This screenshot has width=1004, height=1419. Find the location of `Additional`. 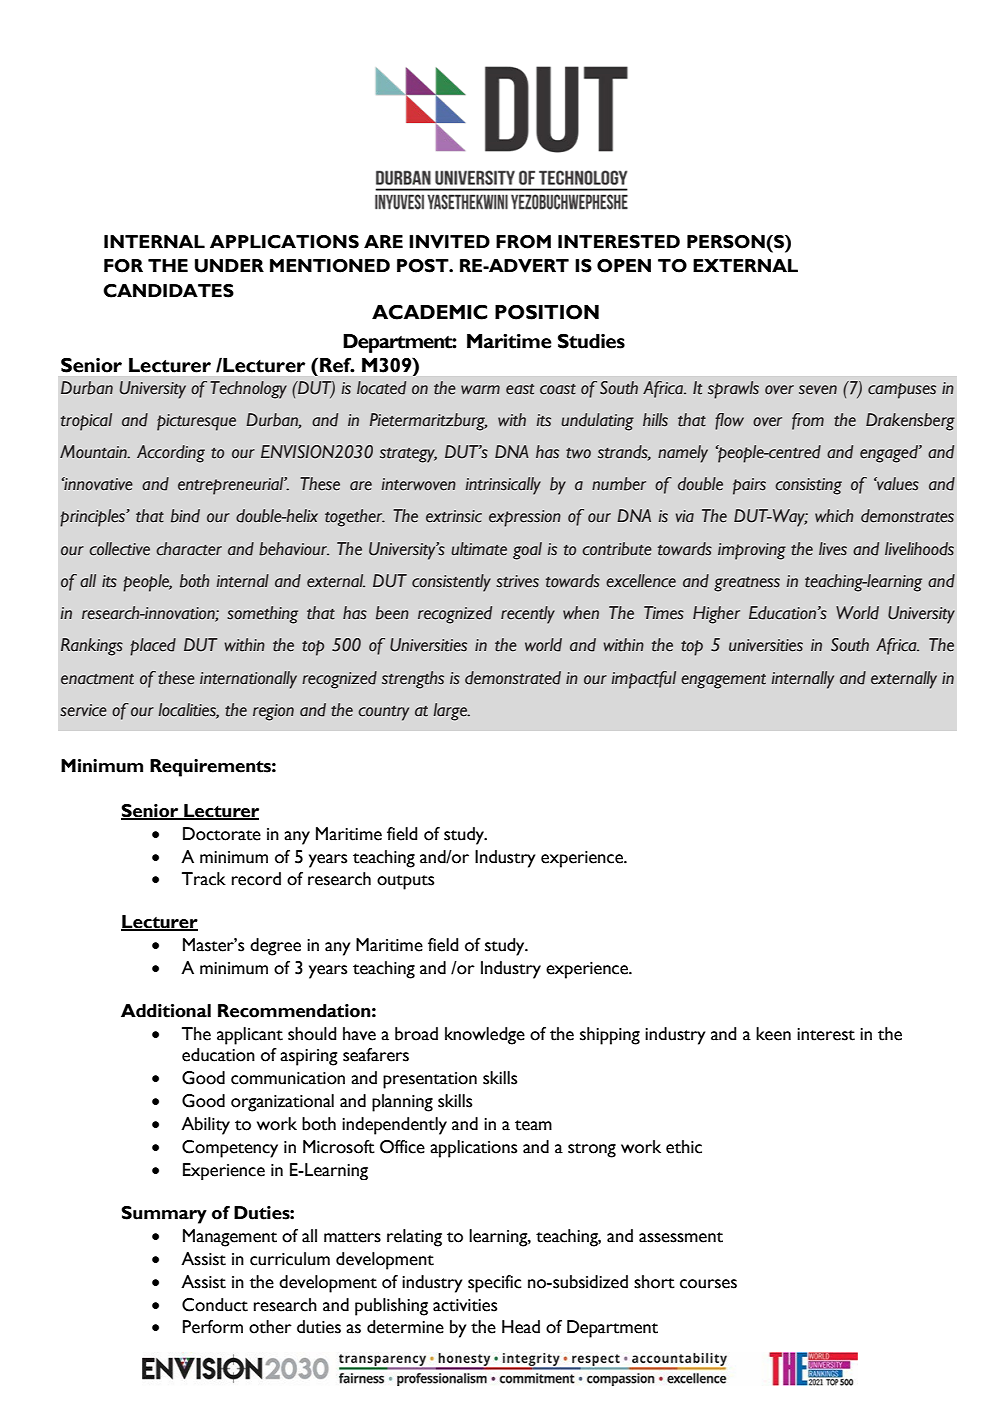

Additional is located at coordinates (166, 1011).
